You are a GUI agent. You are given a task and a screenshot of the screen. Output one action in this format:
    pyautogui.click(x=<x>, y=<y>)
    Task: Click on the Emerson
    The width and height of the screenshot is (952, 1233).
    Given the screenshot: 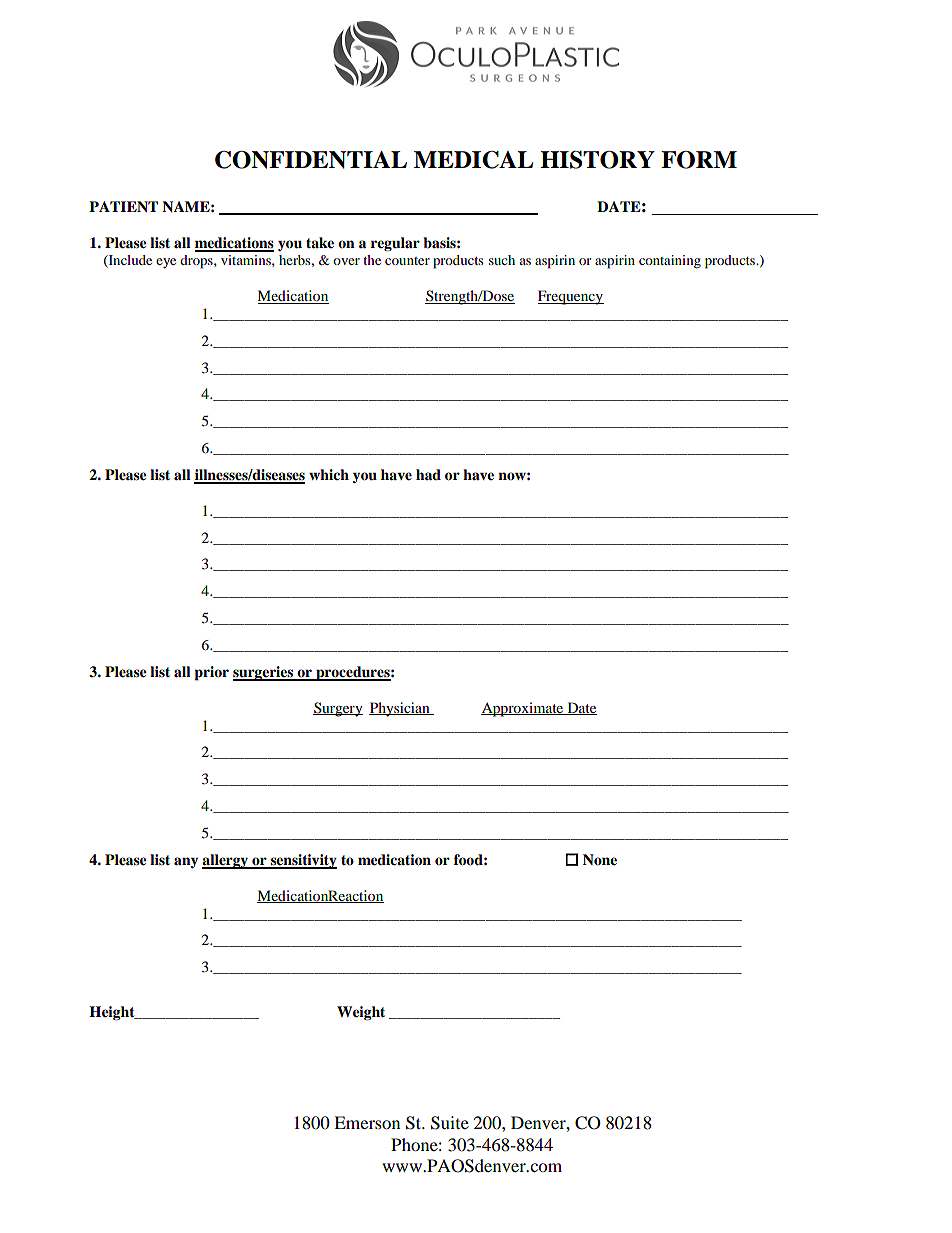 What is the action you would take?
    pyautogui.click(x=367, y=1122)
